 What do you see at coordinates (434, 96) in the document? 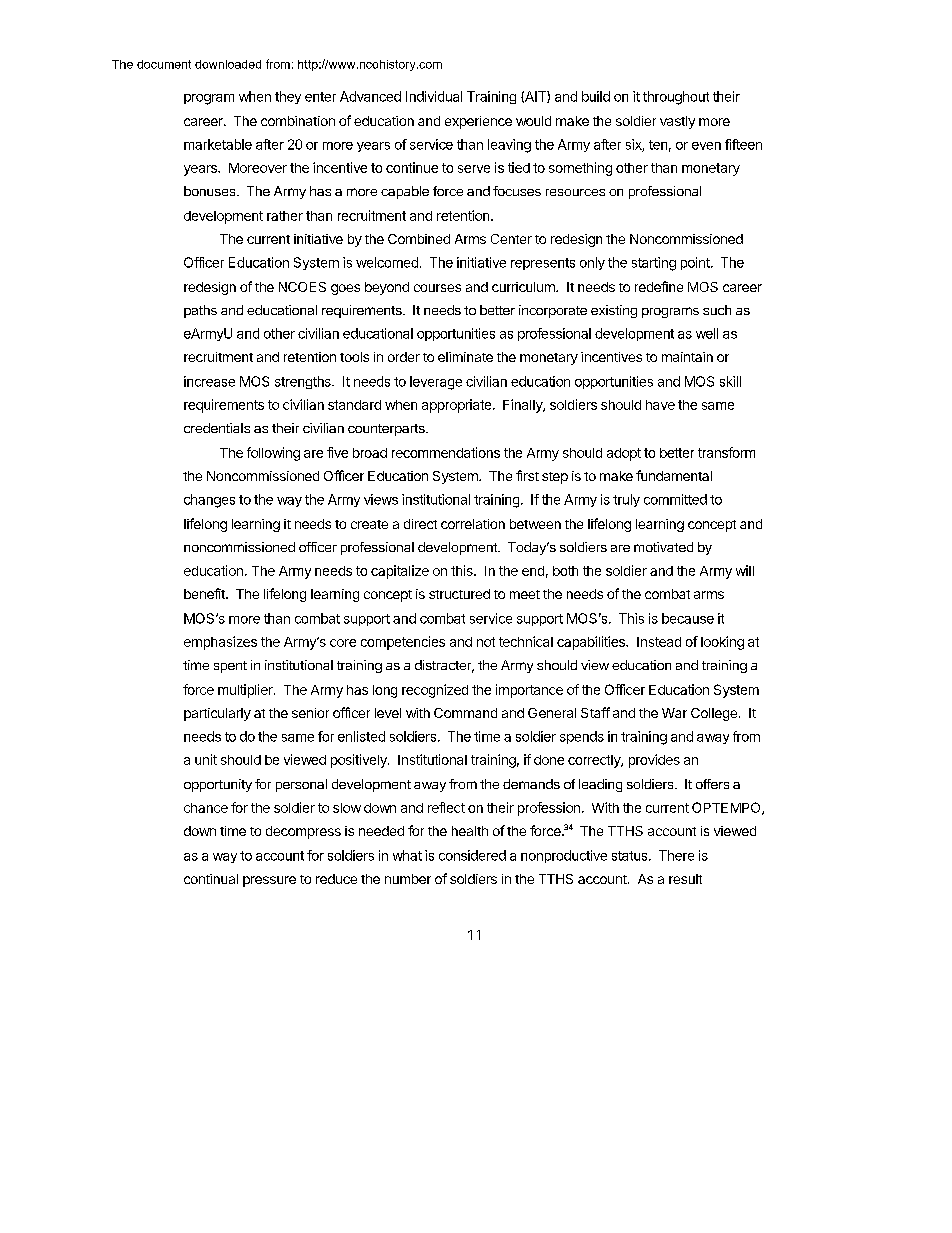
I see `Individual` at bounding box center [434, 96].
